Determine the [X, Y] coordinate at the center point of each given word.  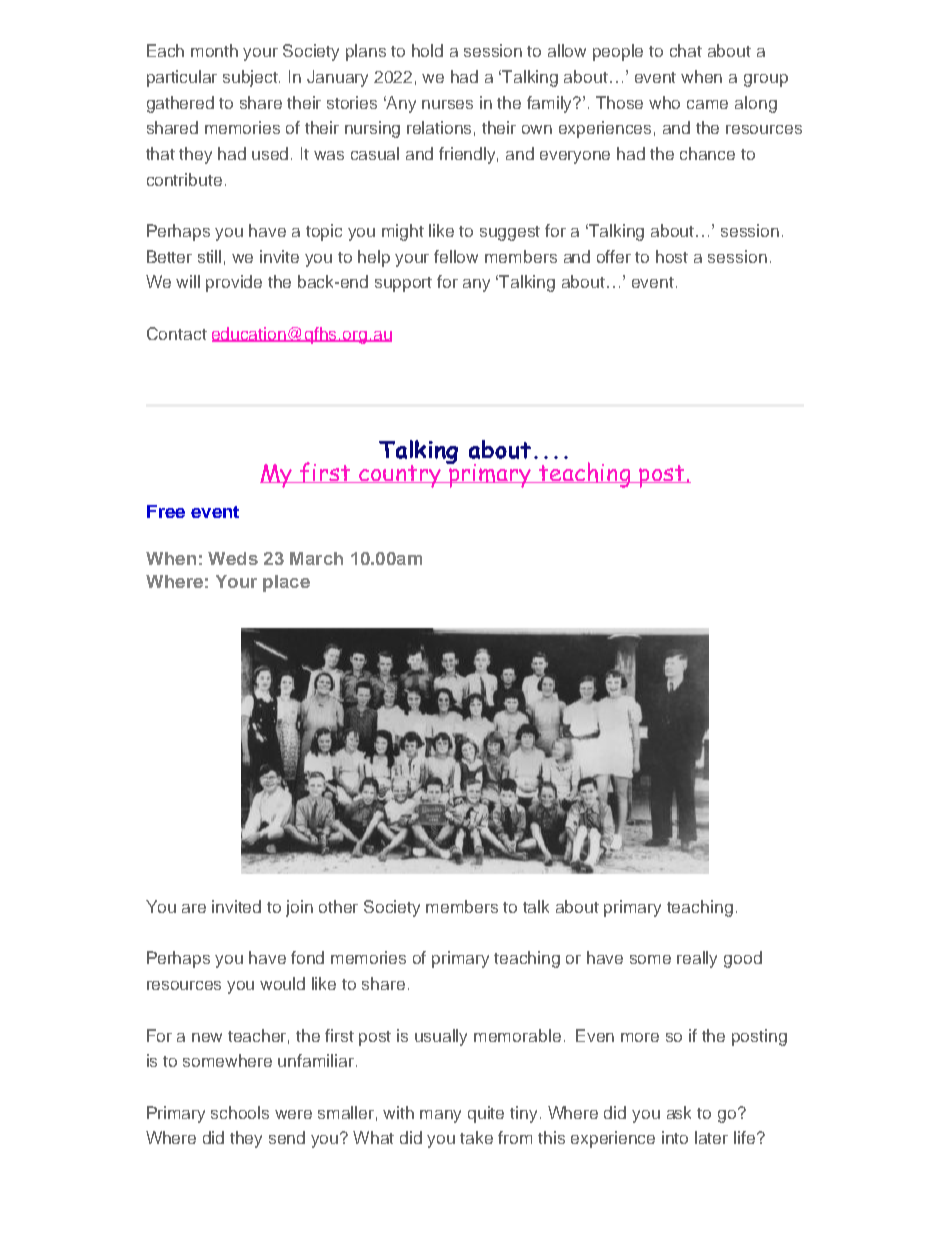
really [697, 959]
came [707, 104]
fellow [456, 256]
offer [614, 256]
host [672, 256]
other [338, 906]
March [316, 558]
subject [251, 78]
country [400, 476]
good [743, 959]
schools [240, 1112]
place [286, 583]
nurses [447, 104]
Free [166, 511]
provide [234, 283]
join [299, 908]
